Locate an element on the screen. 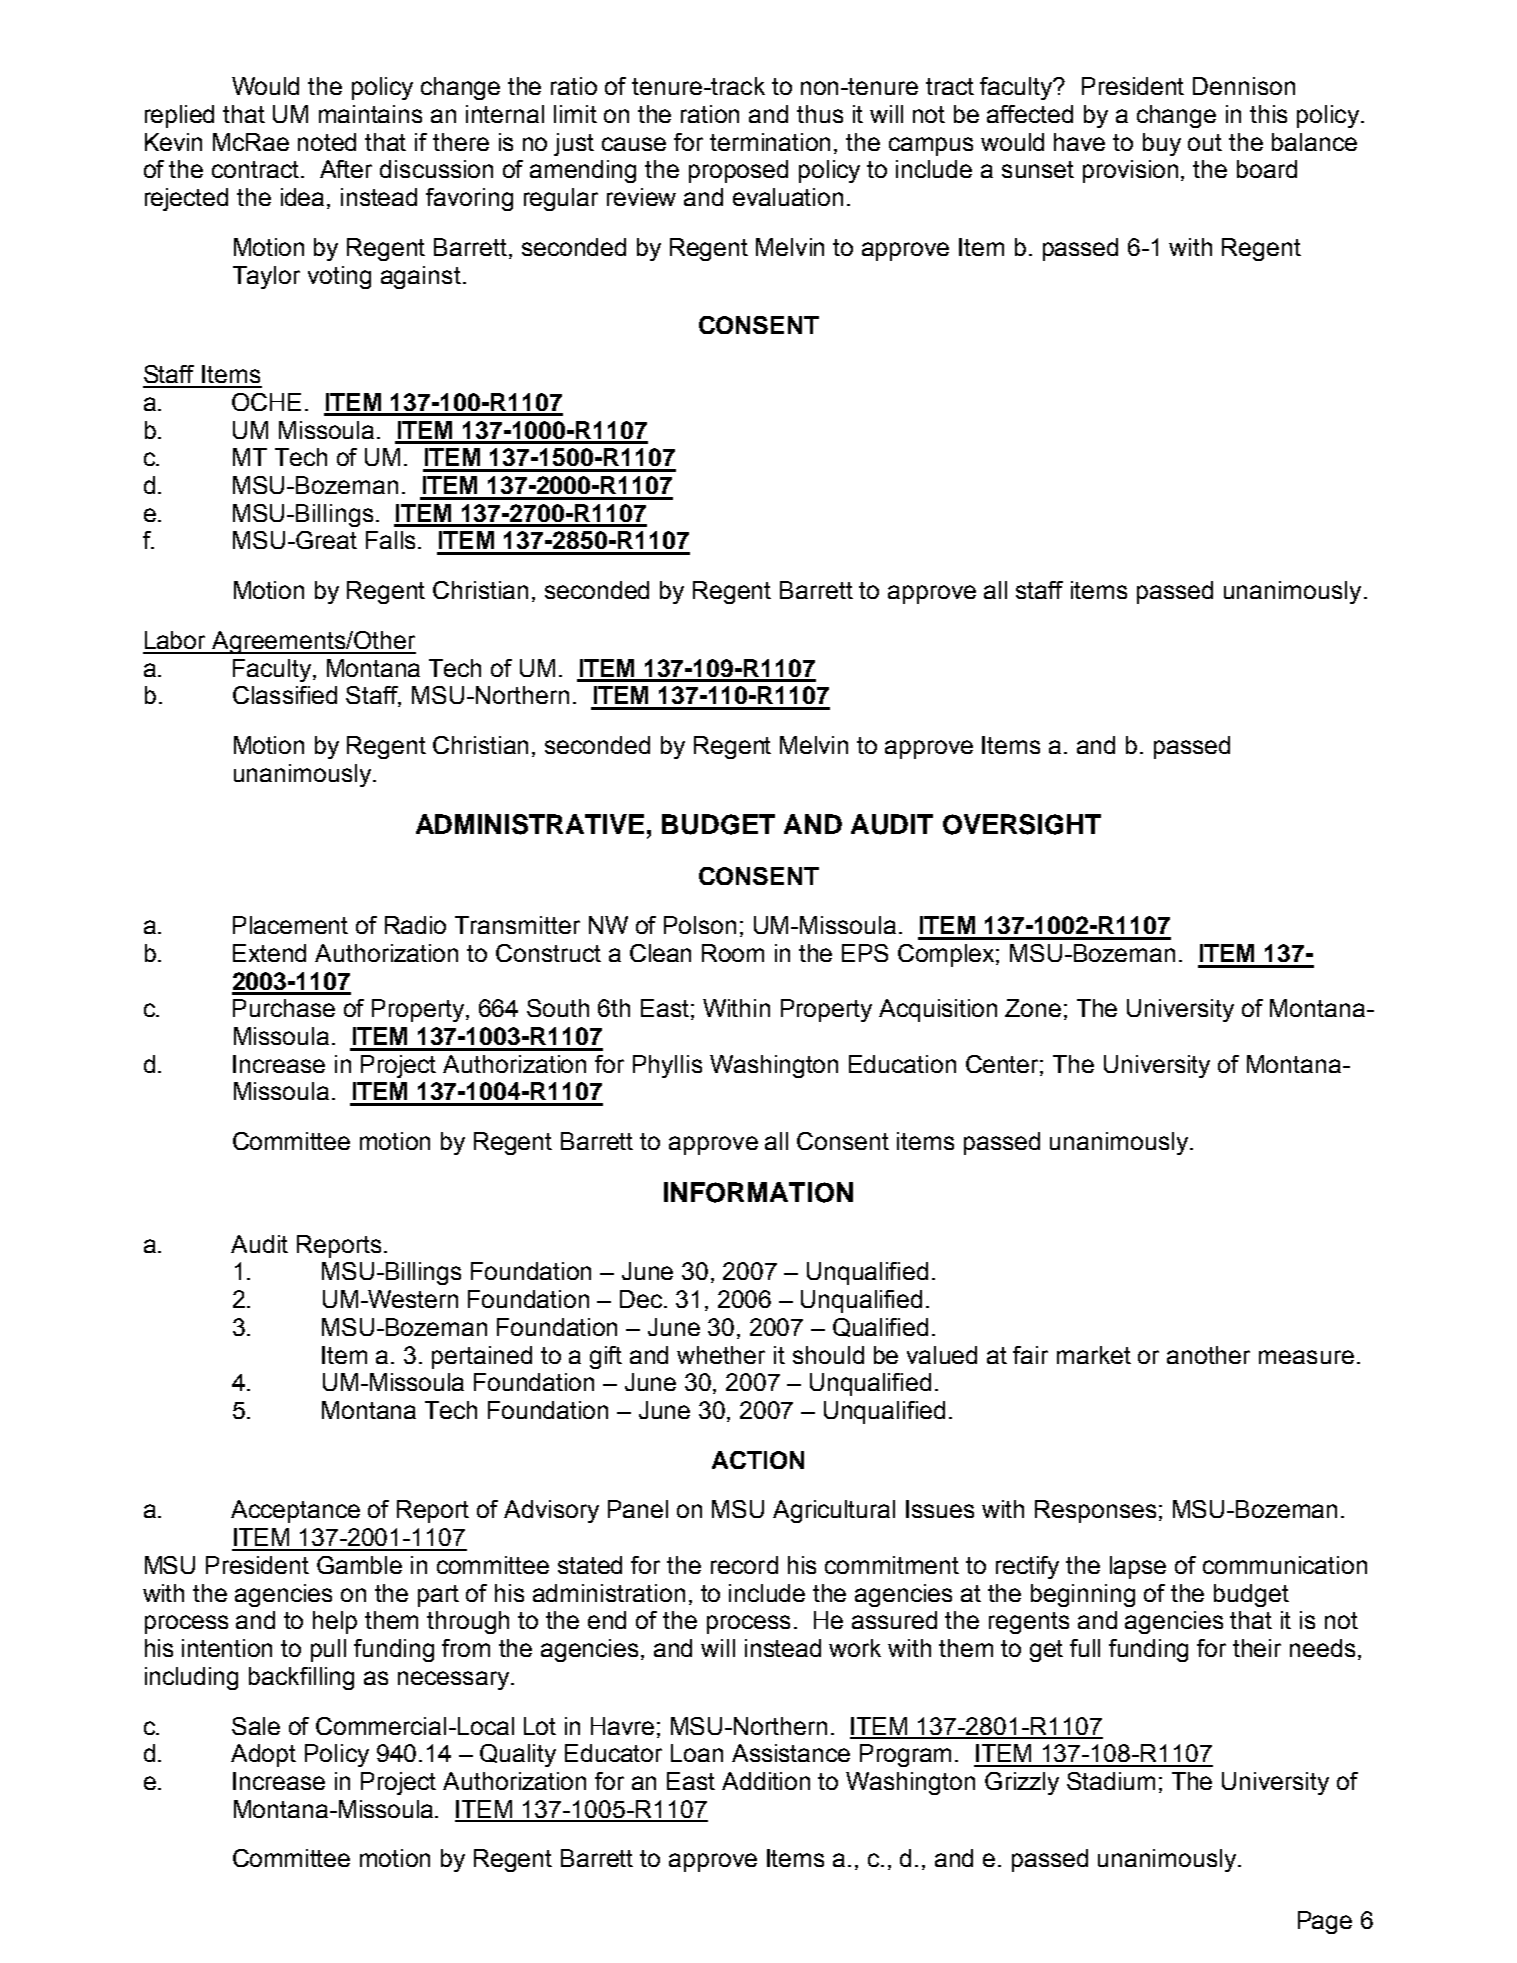 This screenshot has width=1517, height=1963. Page is located at coordinates (1325, 1922).
